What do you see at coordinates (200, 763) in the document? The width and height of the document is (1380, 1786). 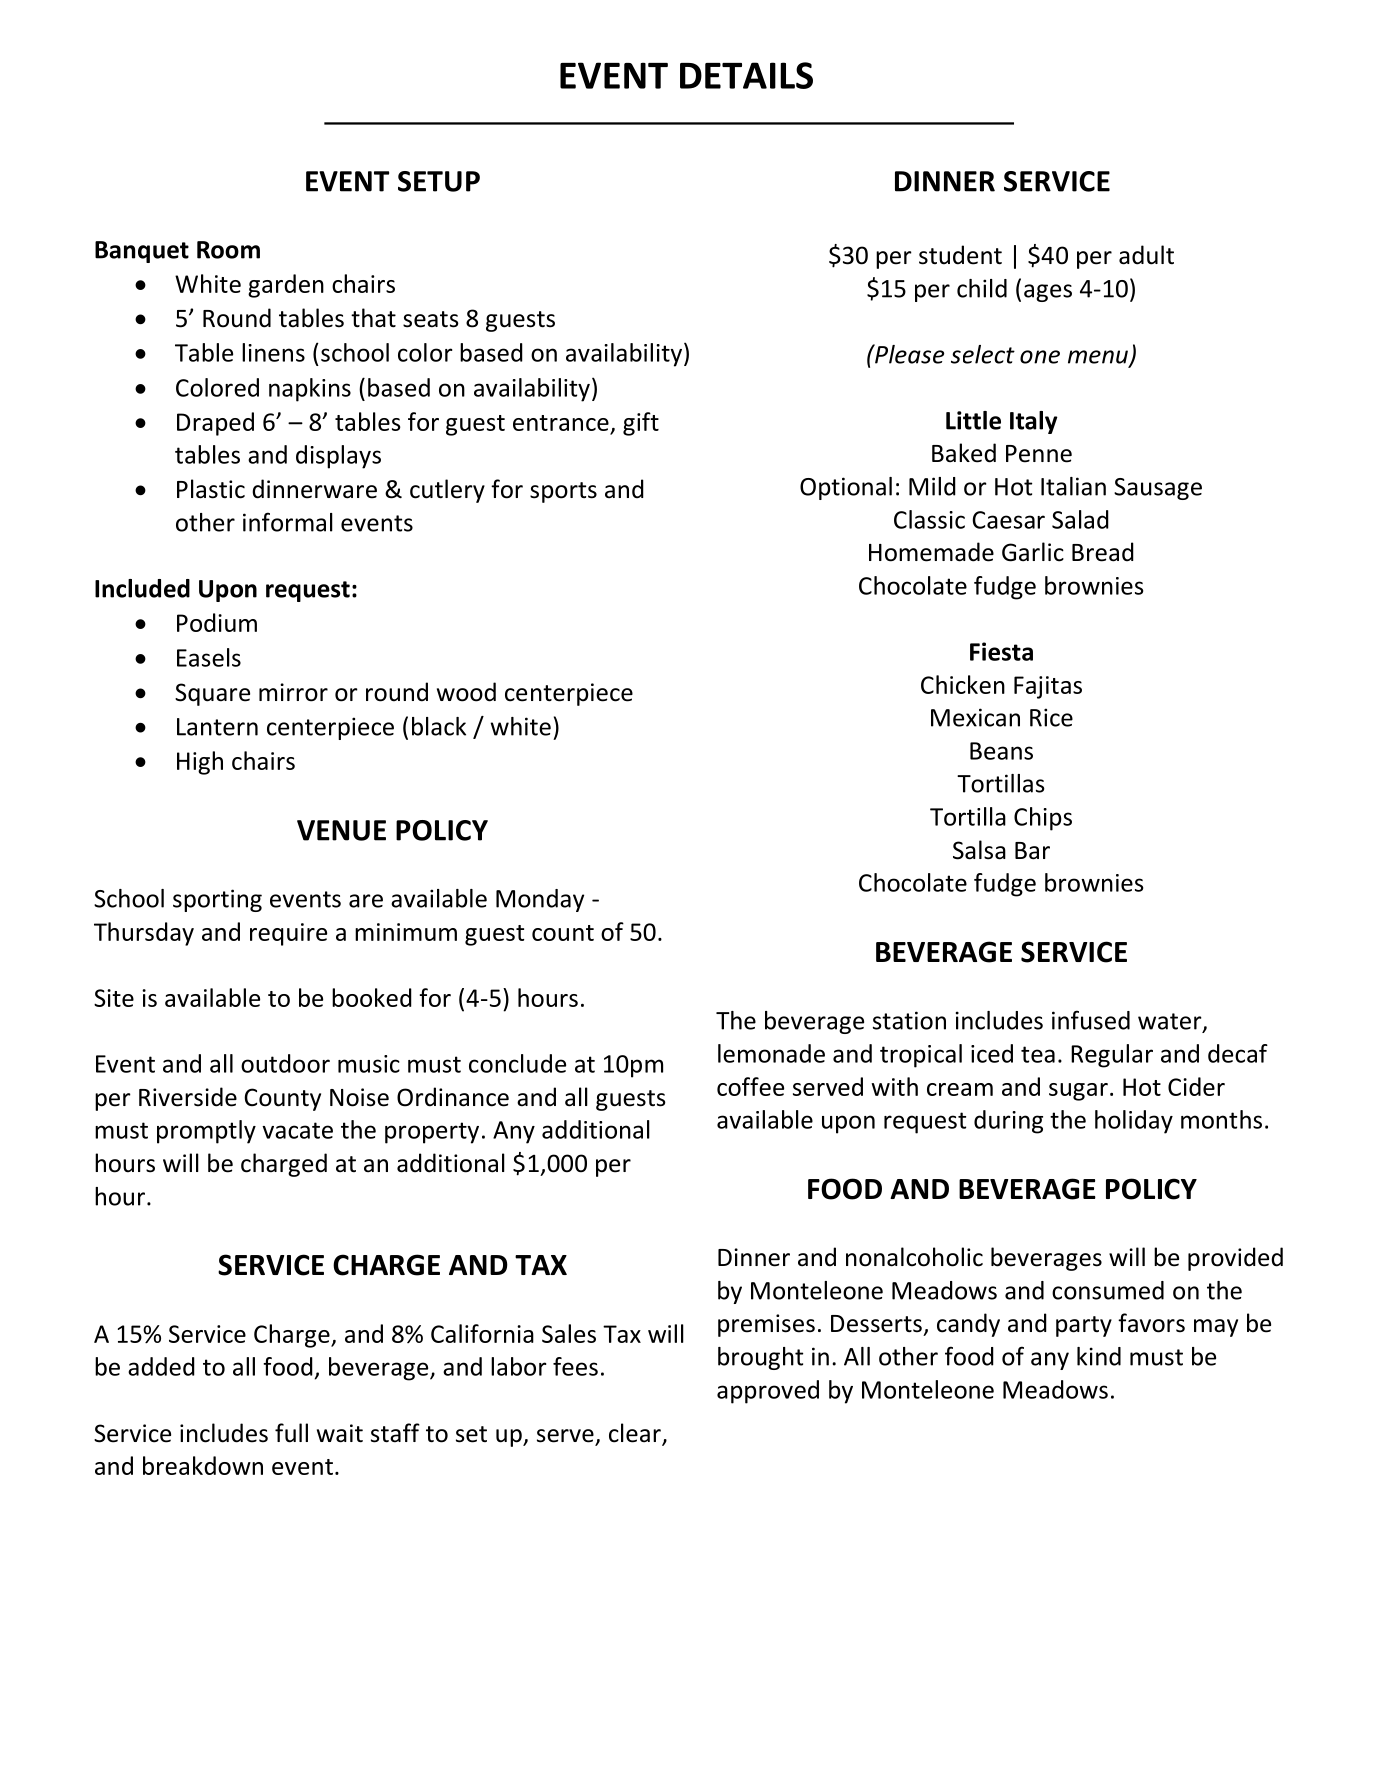 I see `High` at bounding box center [200, 763].
